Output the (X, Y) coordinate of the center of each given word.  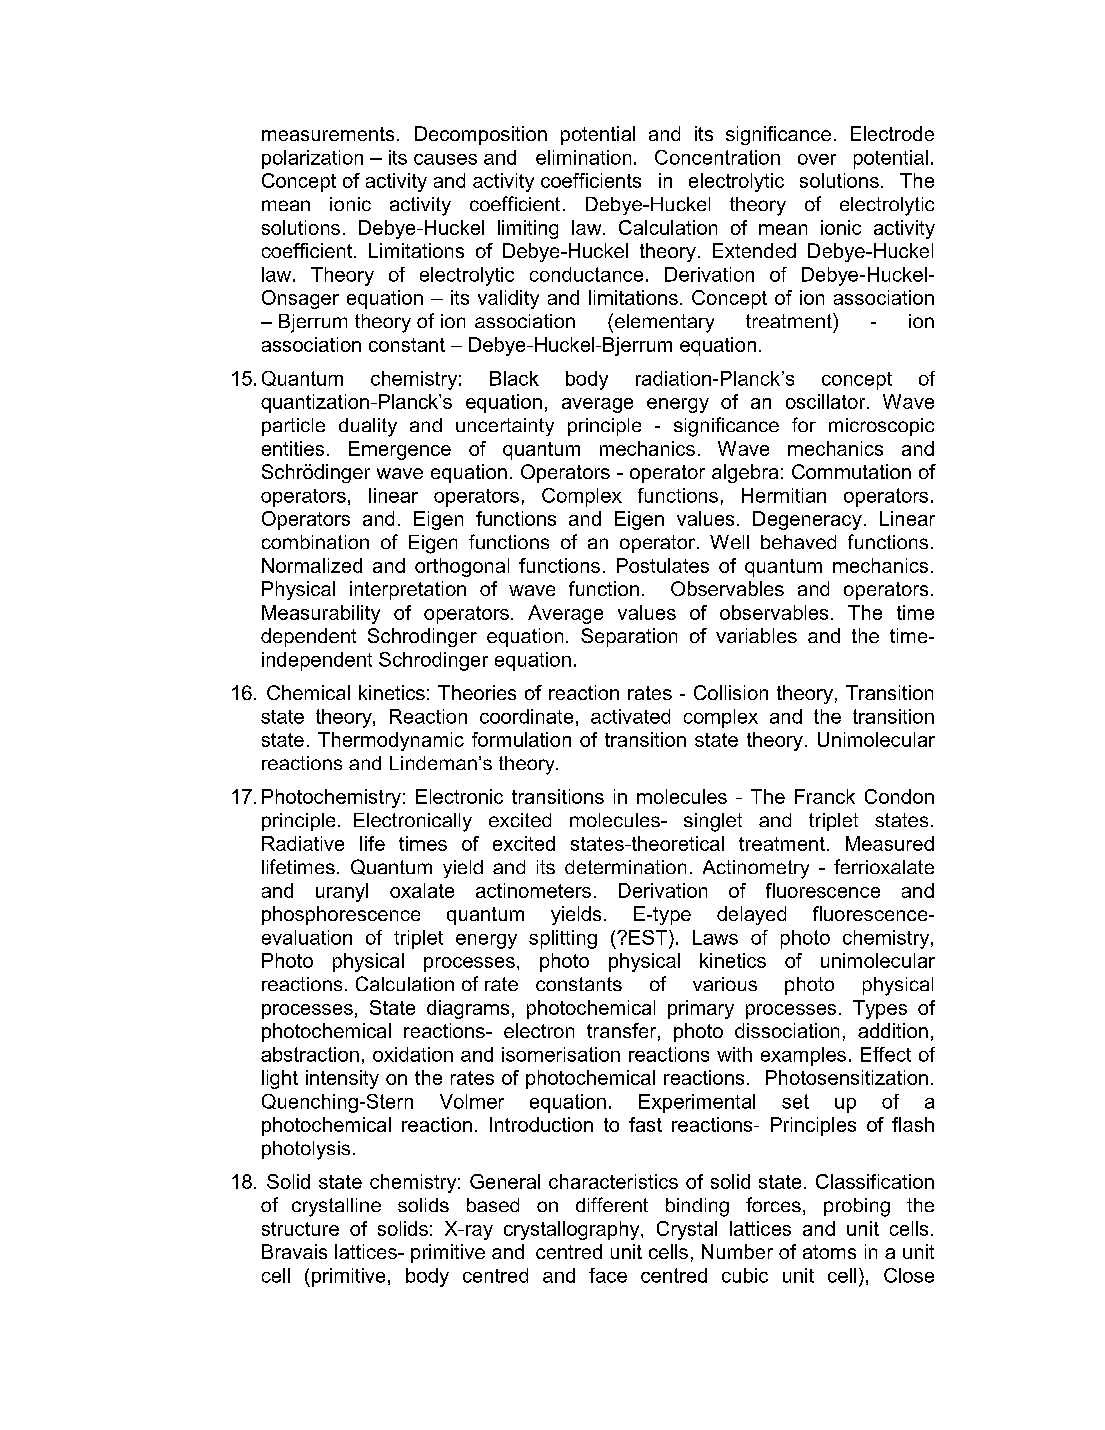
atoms (829, 1252)
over (817, 159)
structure (300, 1229)
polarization (312, 159)
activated (630, 716)
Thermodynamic (391, 741)
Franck (825, 796)
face (608, 1275)
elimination (583, 157)
